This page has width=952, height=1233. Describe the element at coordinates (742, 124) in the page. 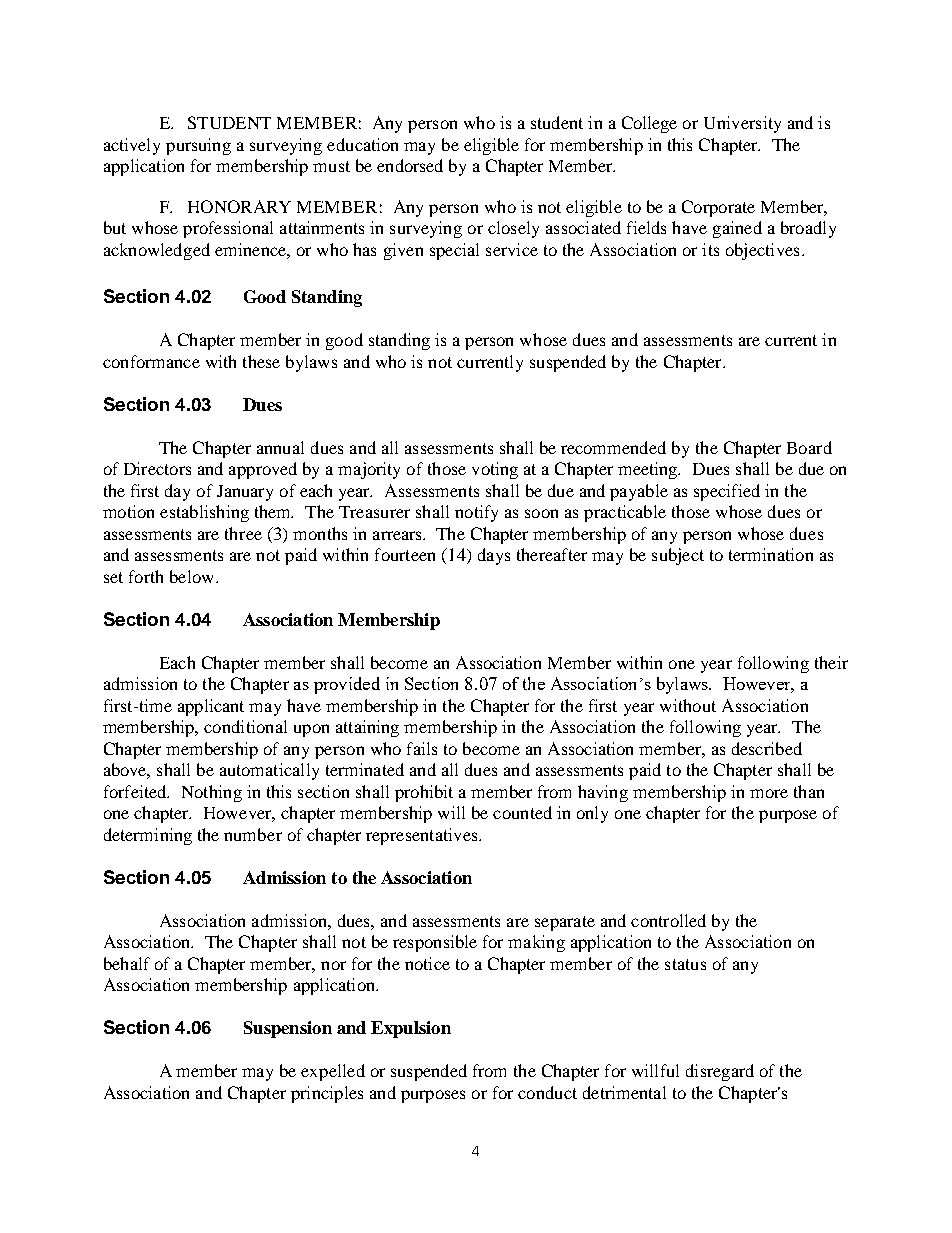

I see `University` at that location.
